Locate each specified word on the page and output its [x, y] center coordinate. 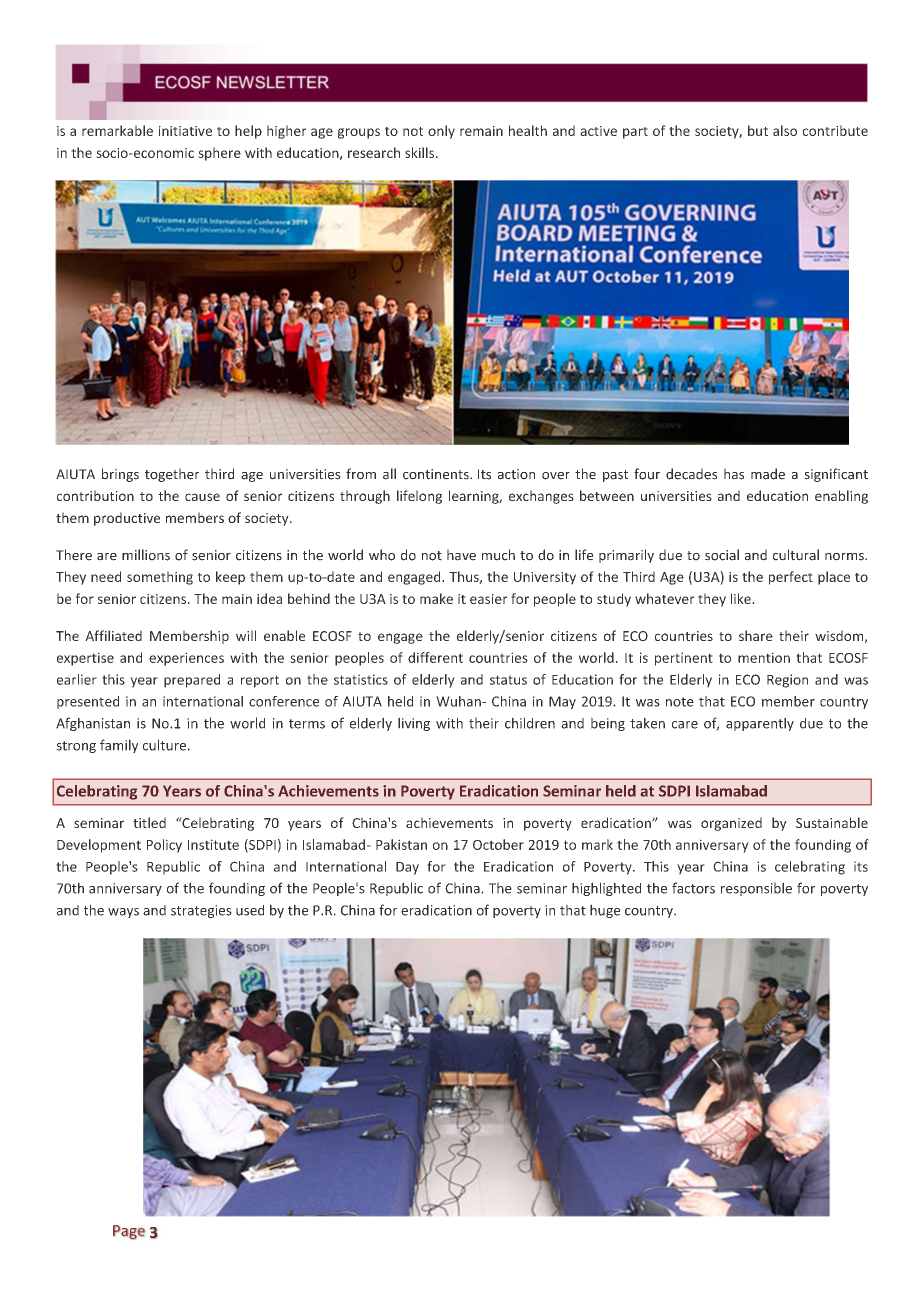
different [435, 657]
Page [129, 1232]
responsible [756, 889]
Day [407, 868]
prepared [192, 681]
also [785, 130]
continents [437, 474]
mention [764, 657]
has [734, 474]
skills [419, 152]
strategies [201, 911]
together [172, 475]
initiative [185, 131]
